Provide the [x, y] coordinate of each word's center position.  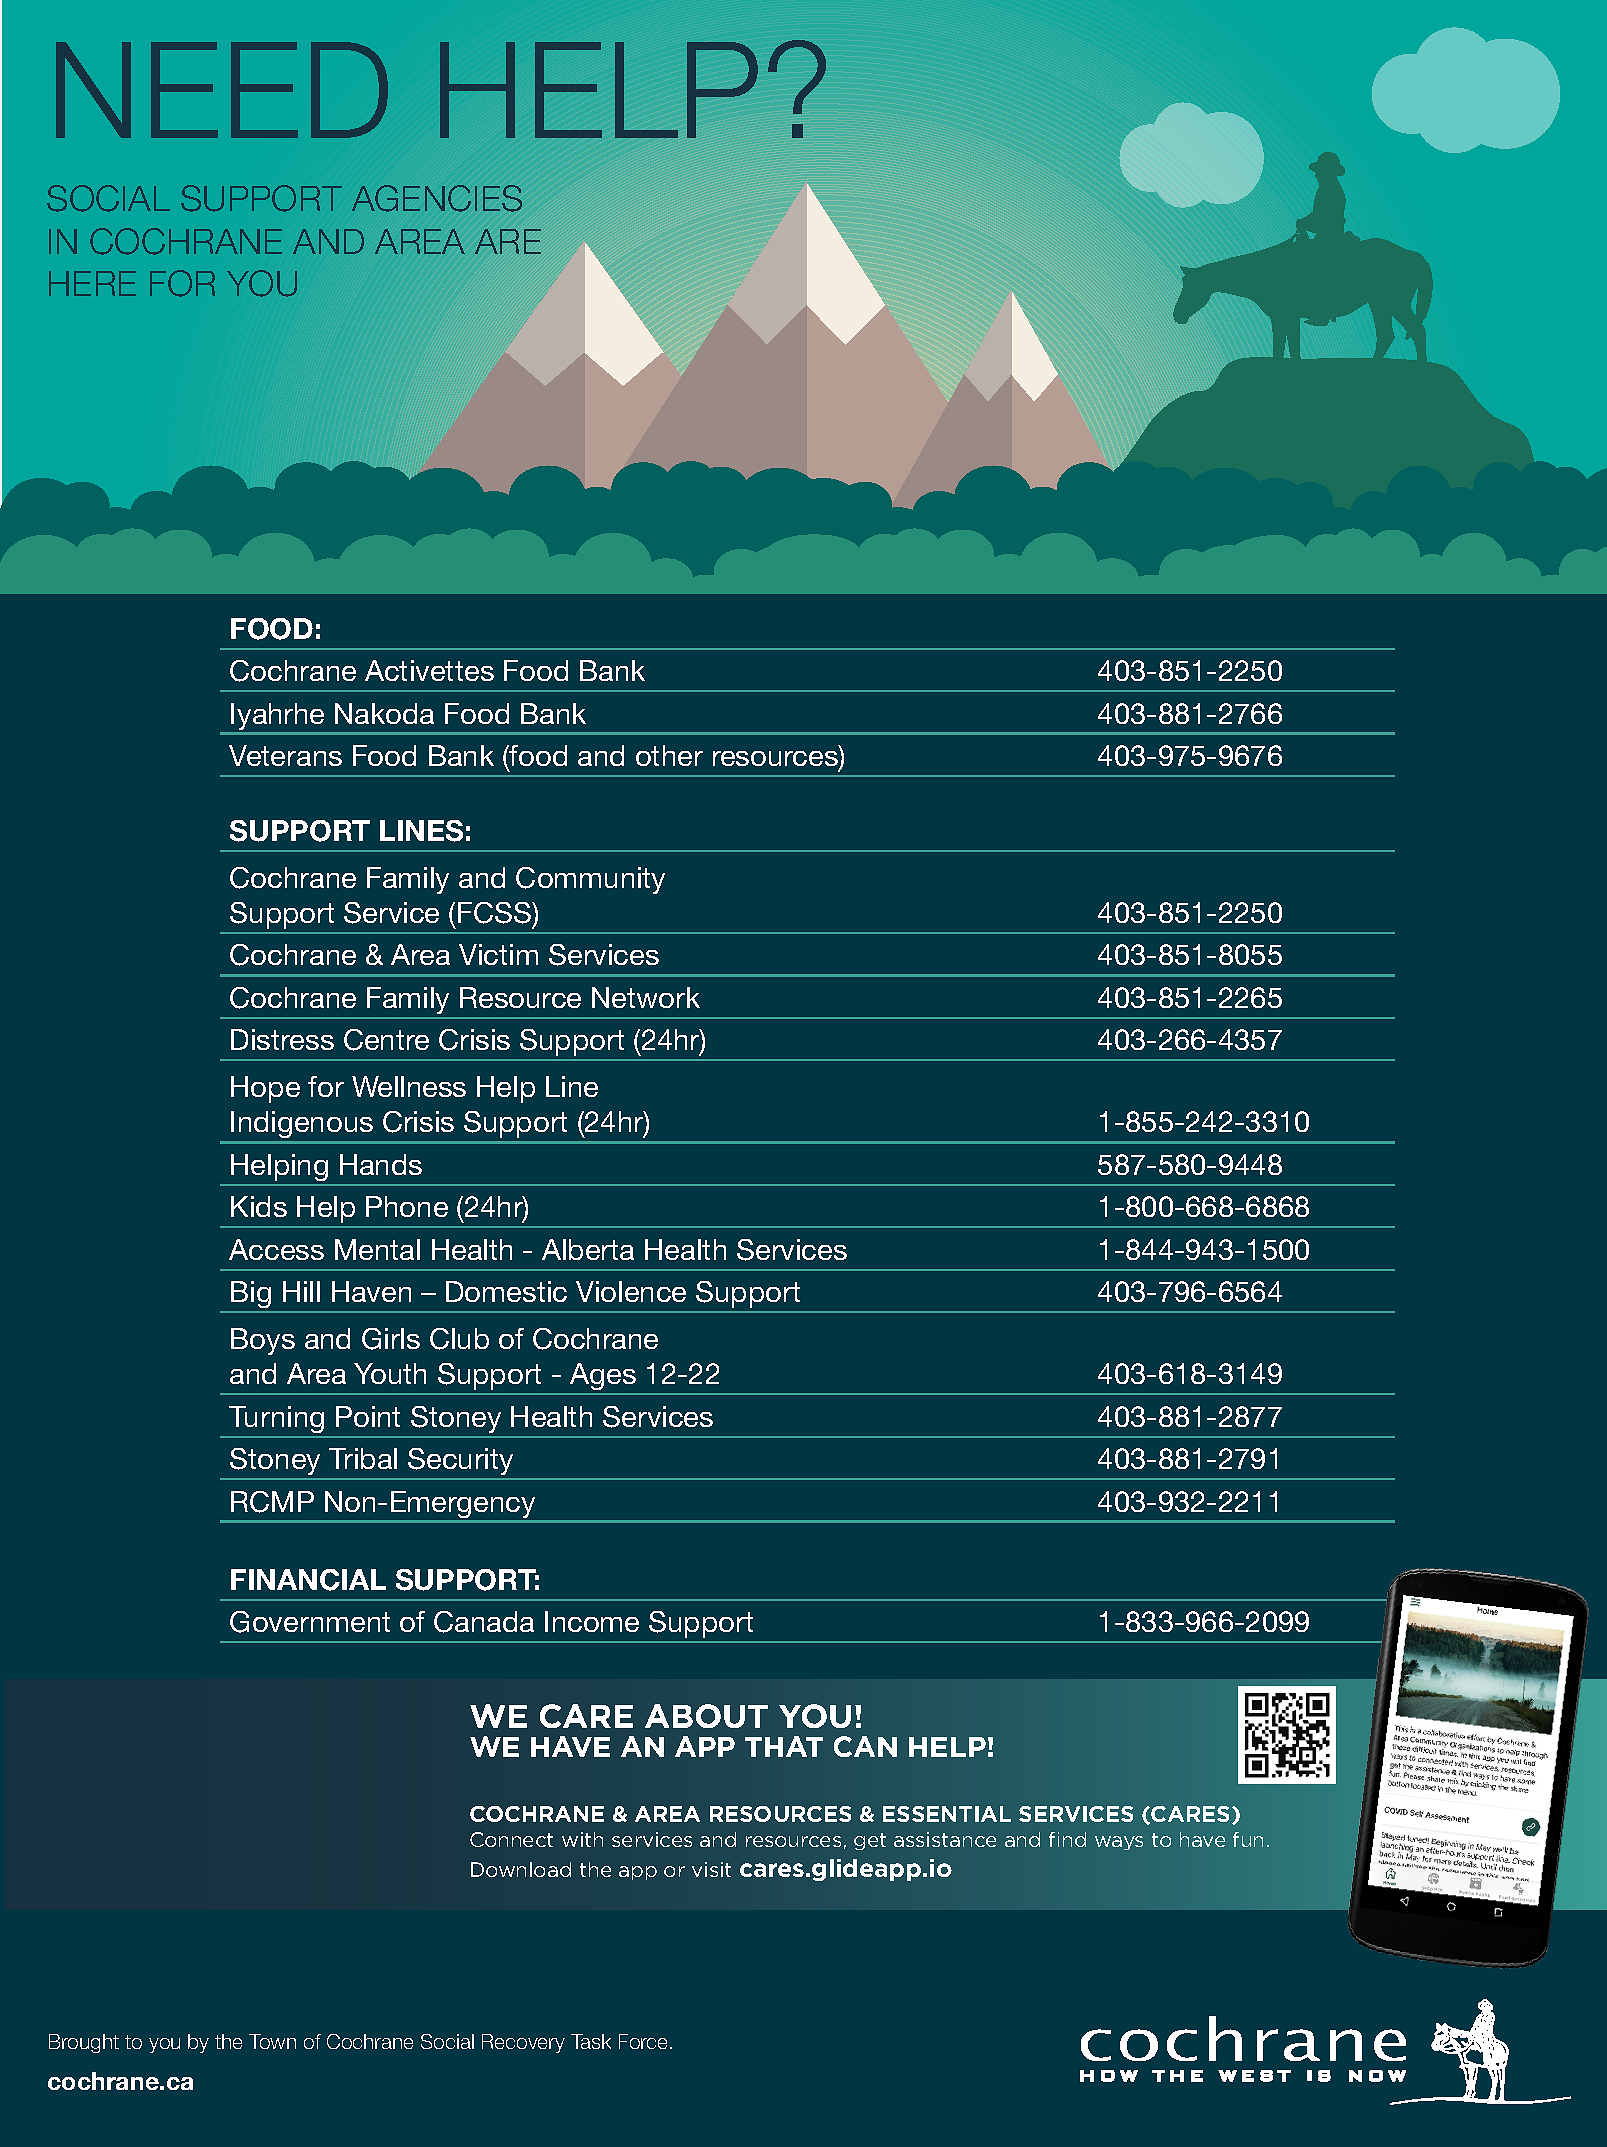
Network [646, 997]
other [669, 755]
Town [272, 2041]
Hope [265, 1089]
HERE [92, 283]
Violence [631, 1291]
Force [645, 2041]
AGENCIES [437, 198]
